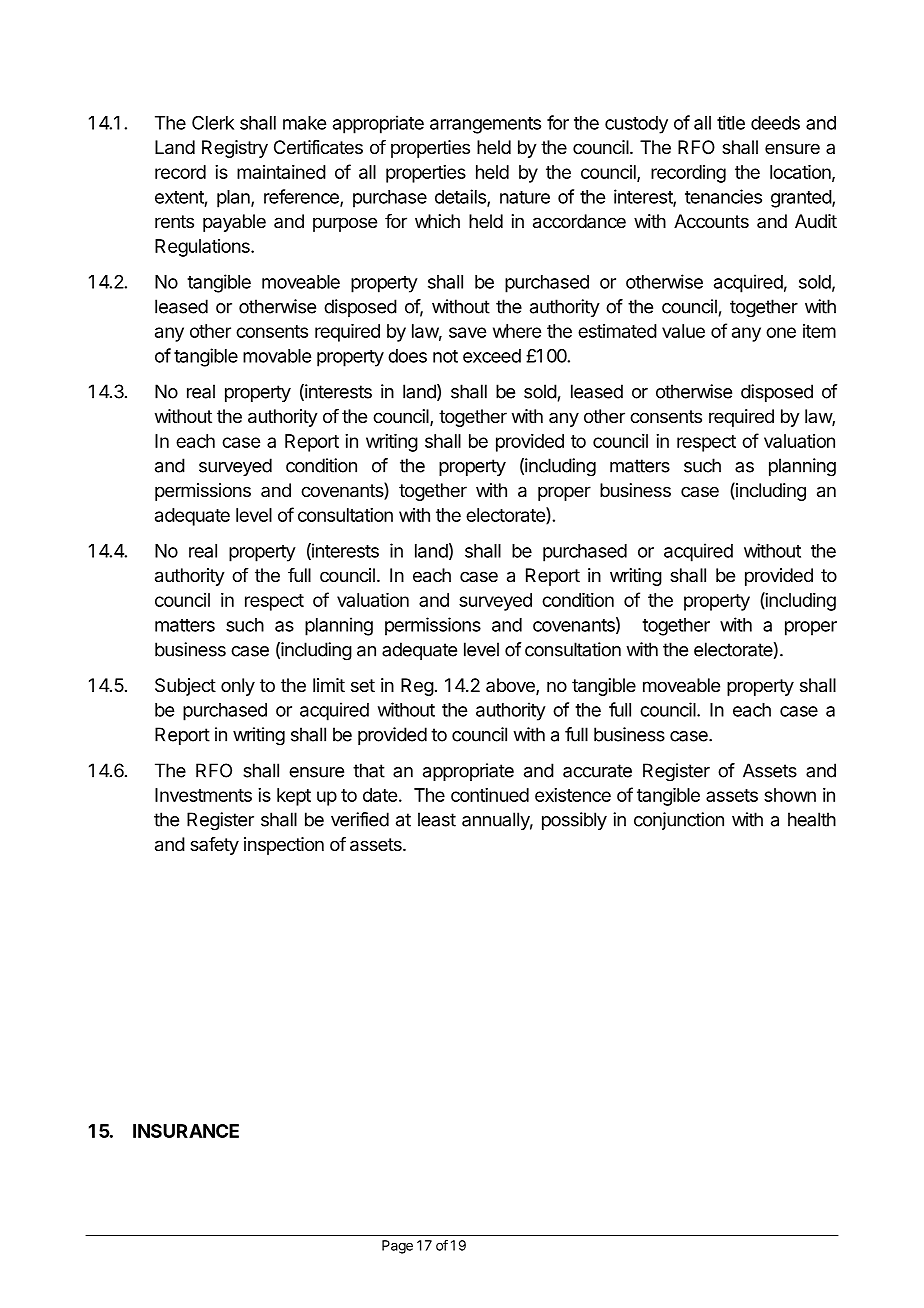 The width and height of the document is (924, 1308). What do you see at coordinates (397, 1247) in the document?
I see `Page` at bounding box center [397, 1247].
